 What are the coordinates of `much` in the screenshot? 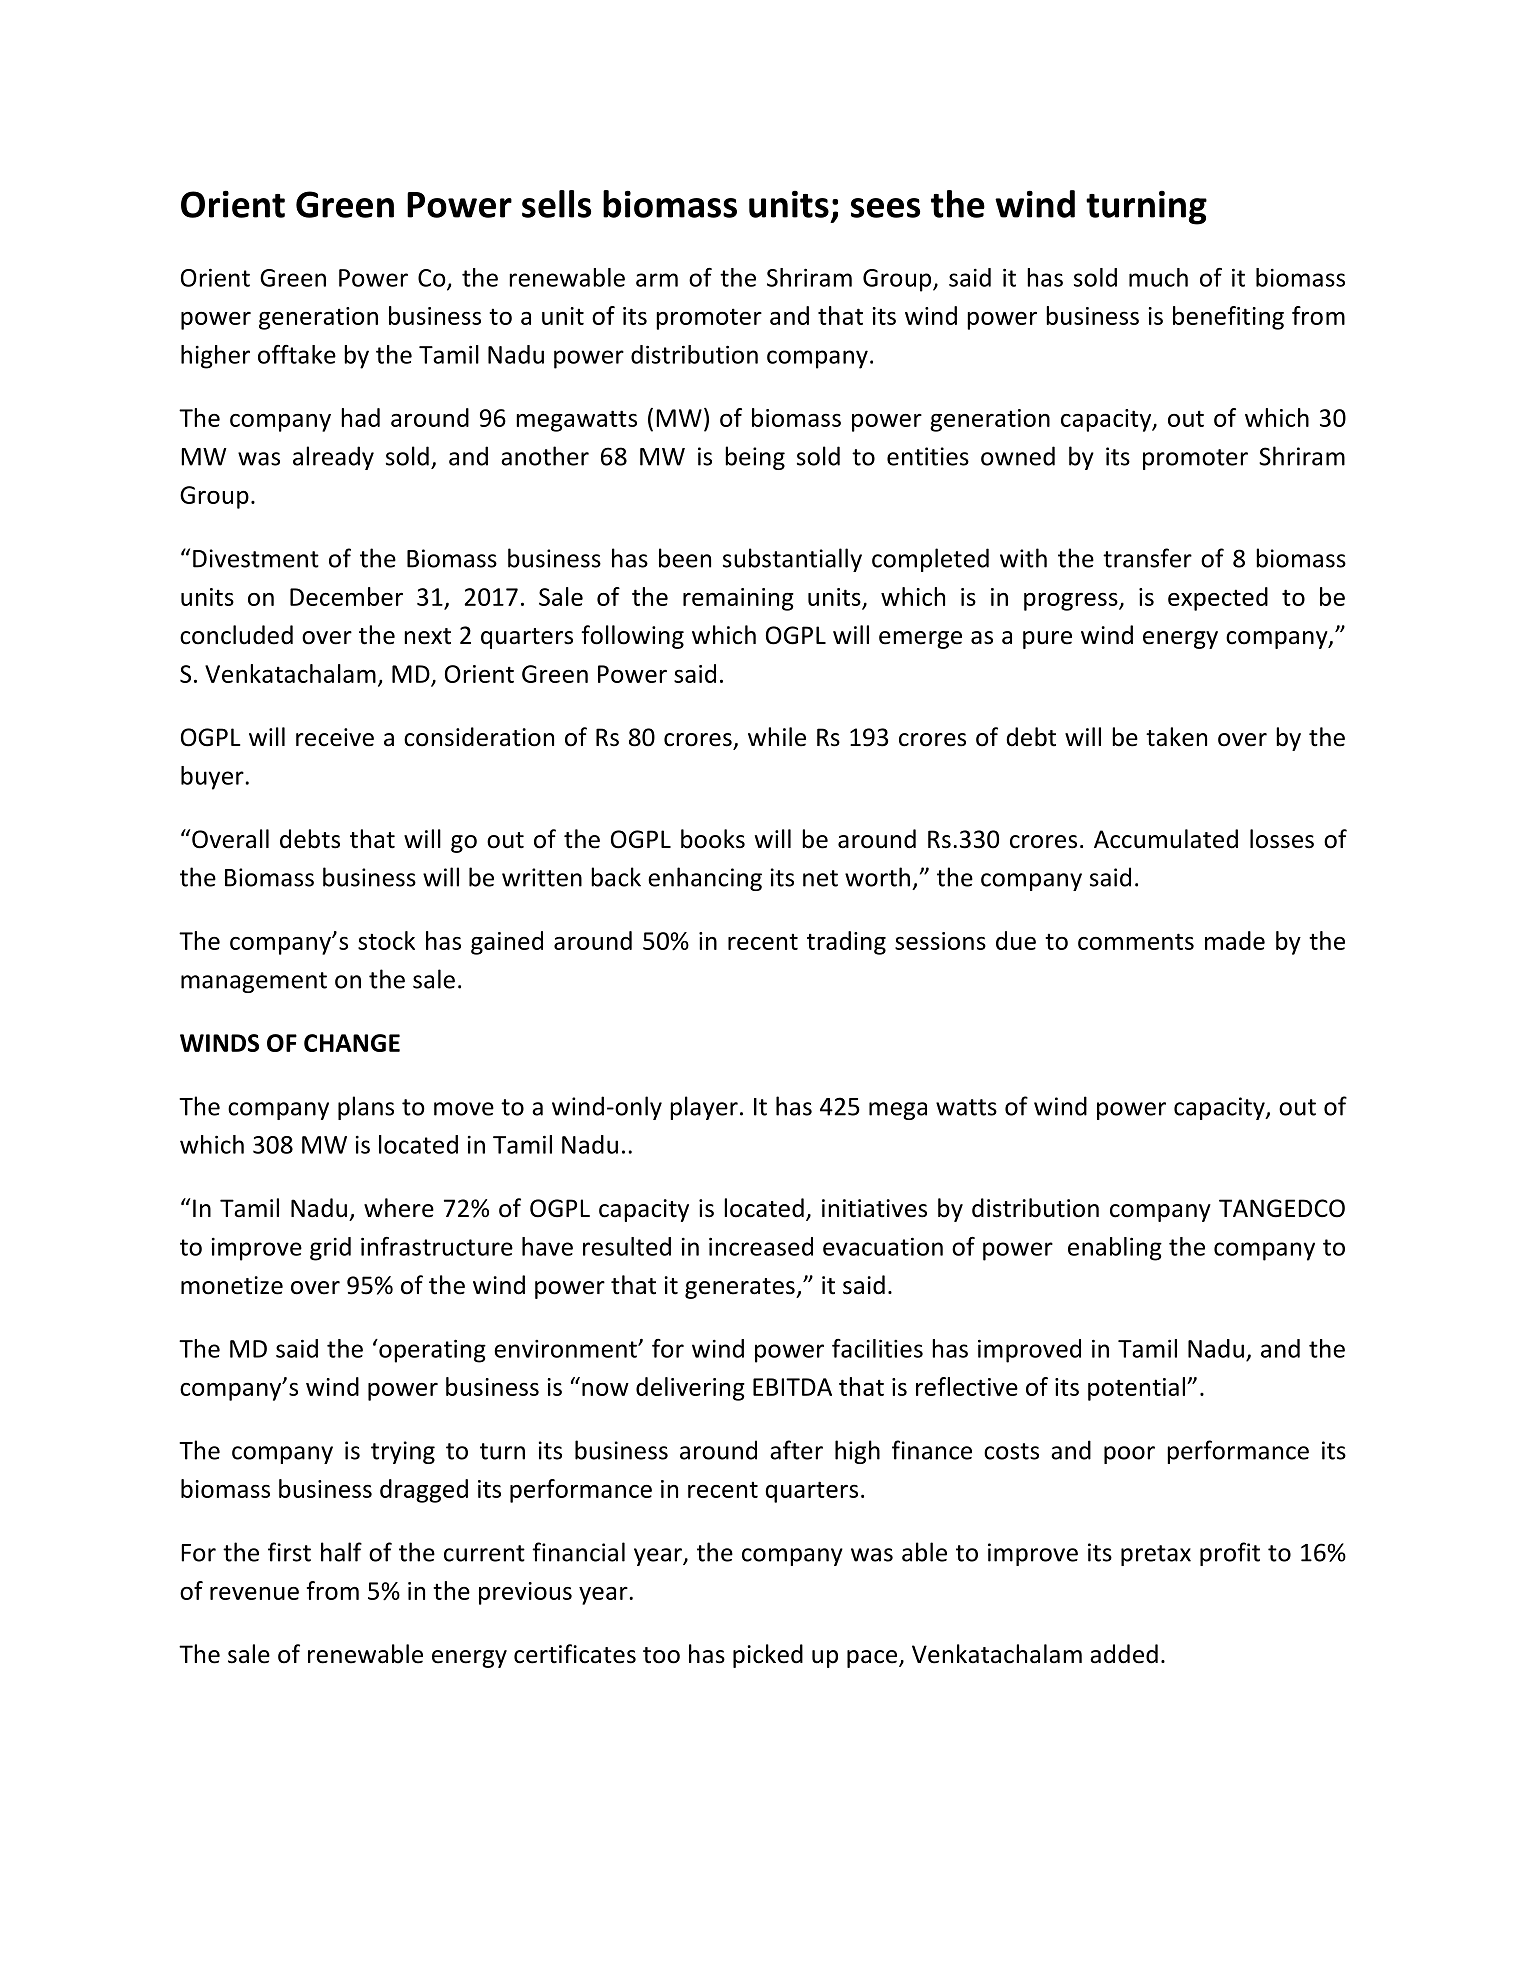 It's located at (1158, 277).
